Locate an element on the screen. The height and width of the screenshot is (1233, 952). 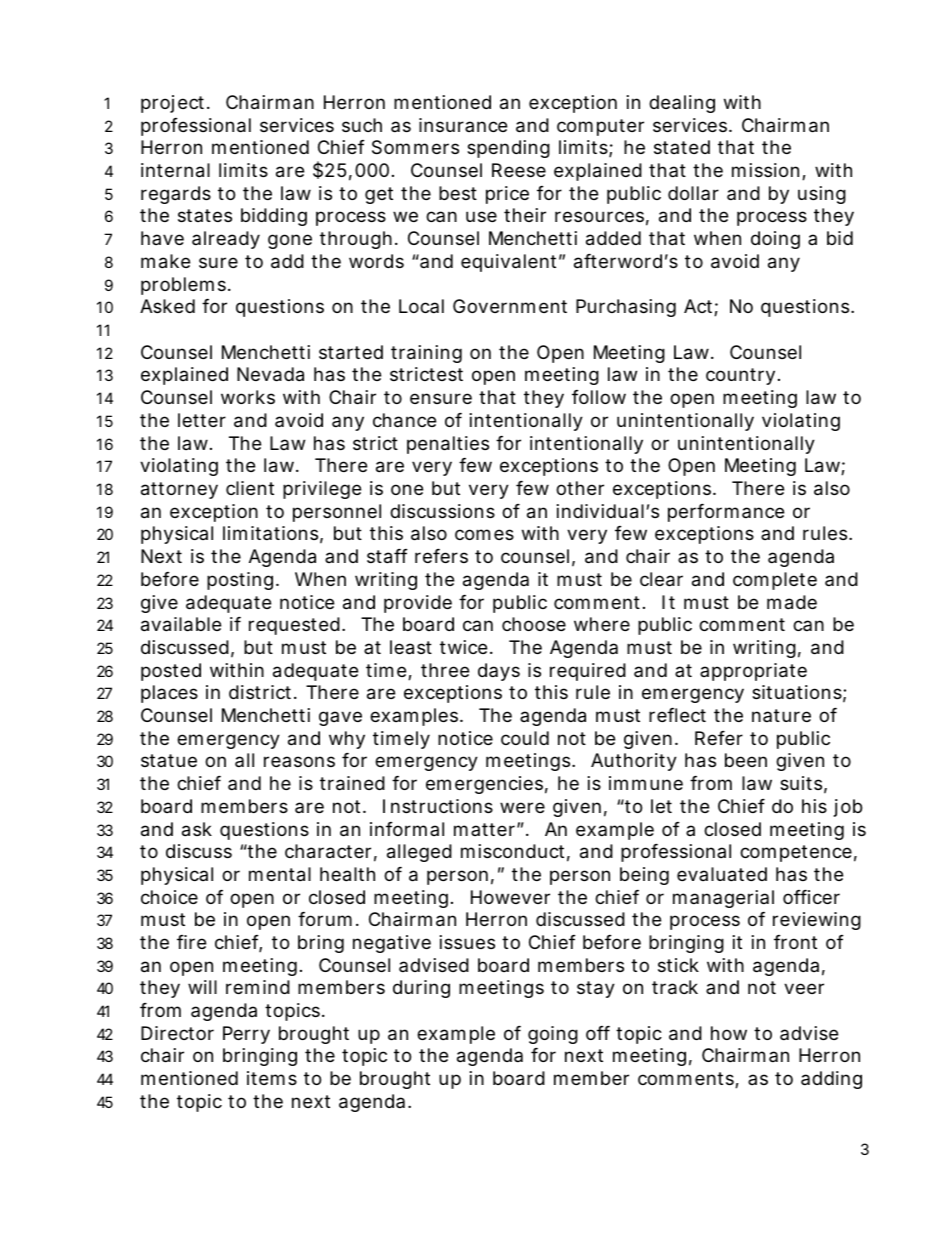
mission is located at coordinates (765, 170).
